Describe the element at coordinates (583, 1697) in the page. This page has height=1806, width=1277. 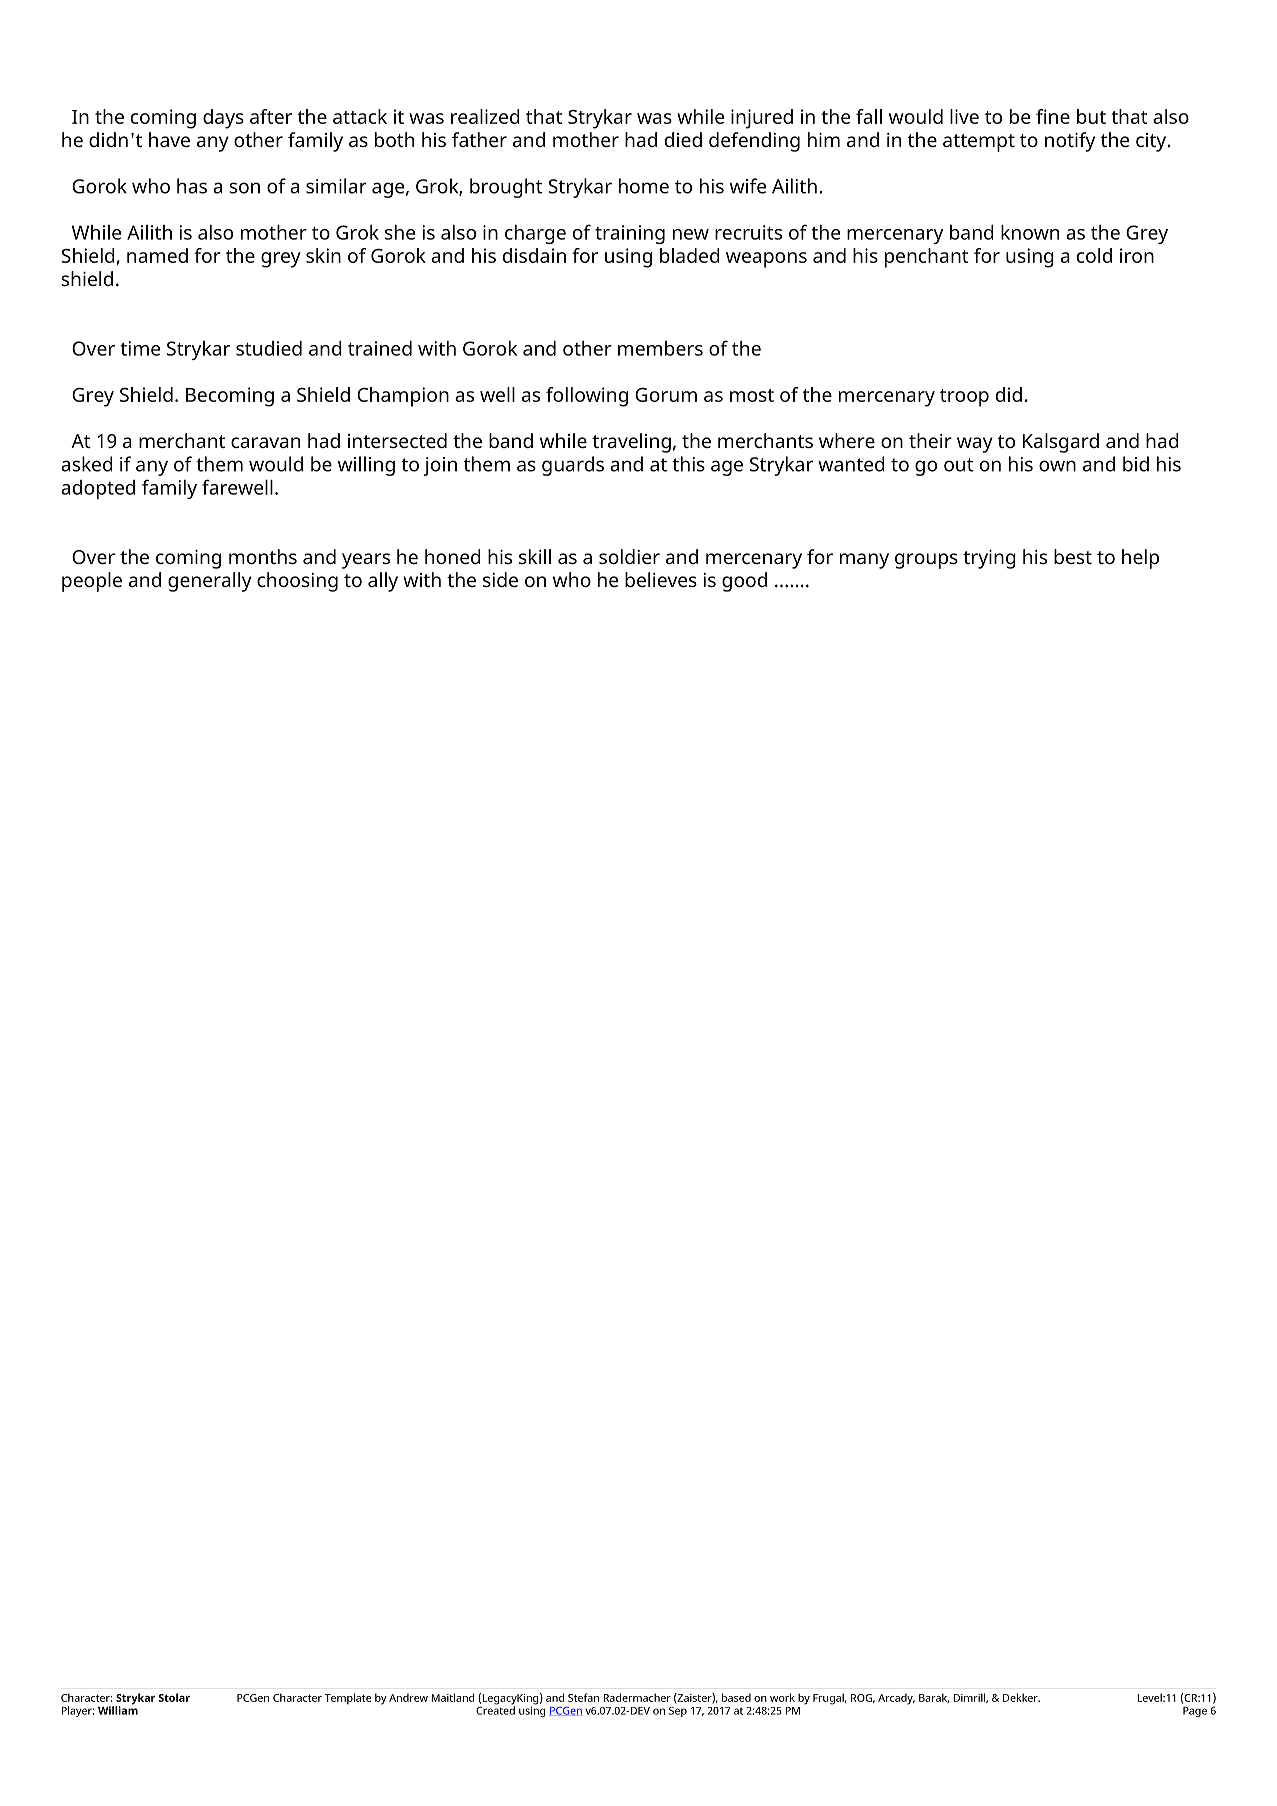
I see `Stefan` at that location.
